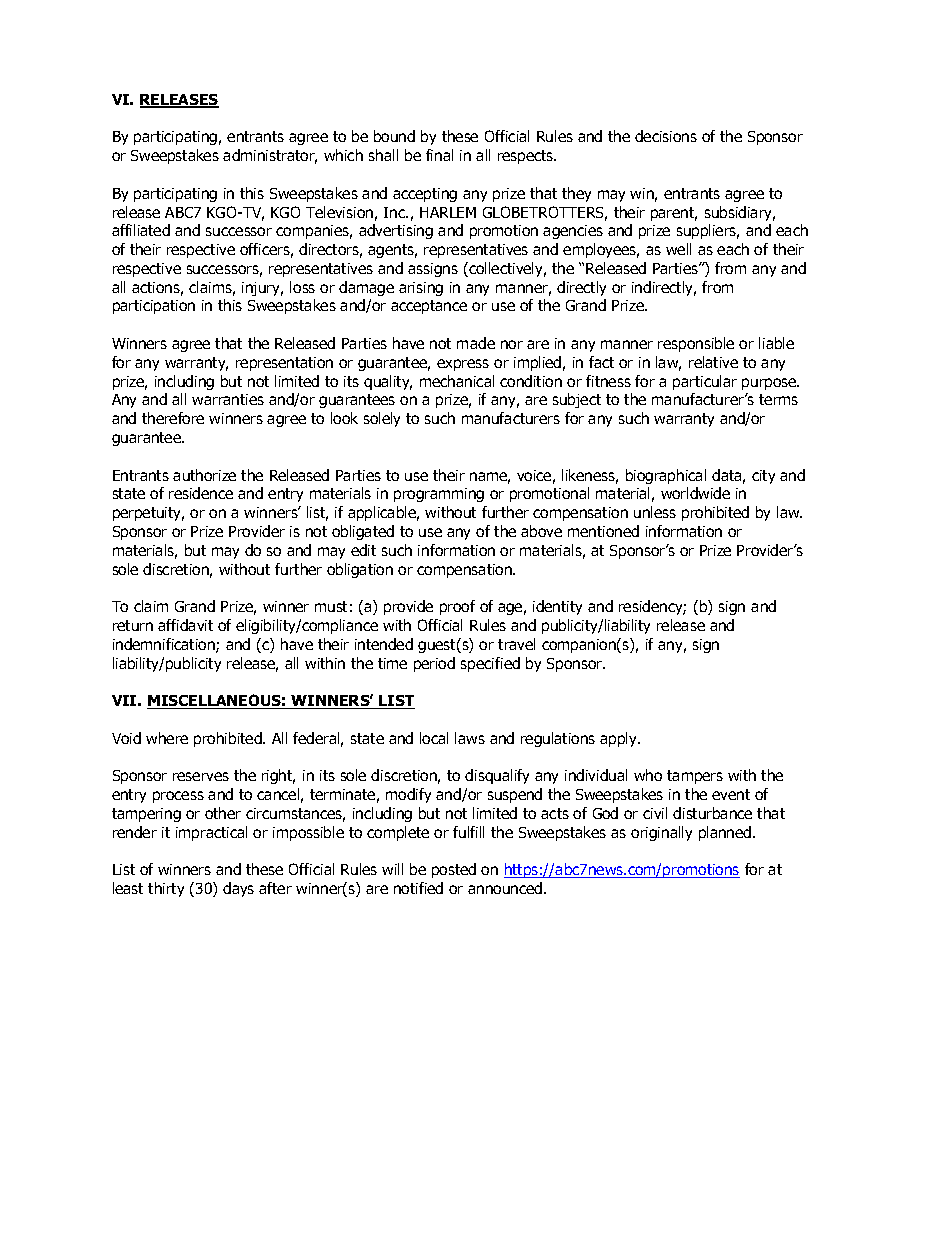  Describe the element at coordinates (439, 155) in the document. I see `final` at that location.
